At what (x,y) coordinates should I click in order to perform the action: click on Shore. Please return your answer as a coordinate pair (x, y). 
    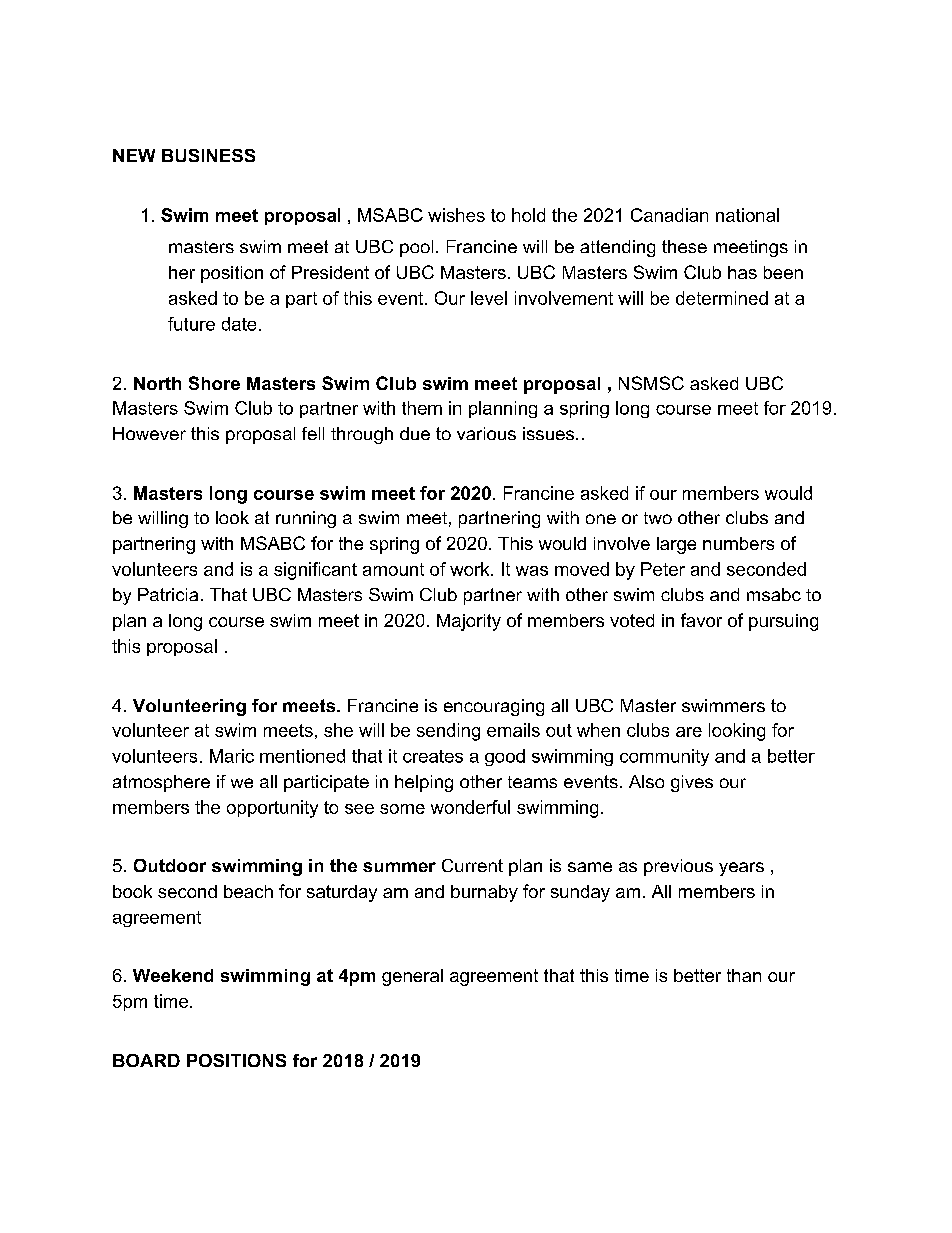
    Looking at the image, I should click on (214, 383).
